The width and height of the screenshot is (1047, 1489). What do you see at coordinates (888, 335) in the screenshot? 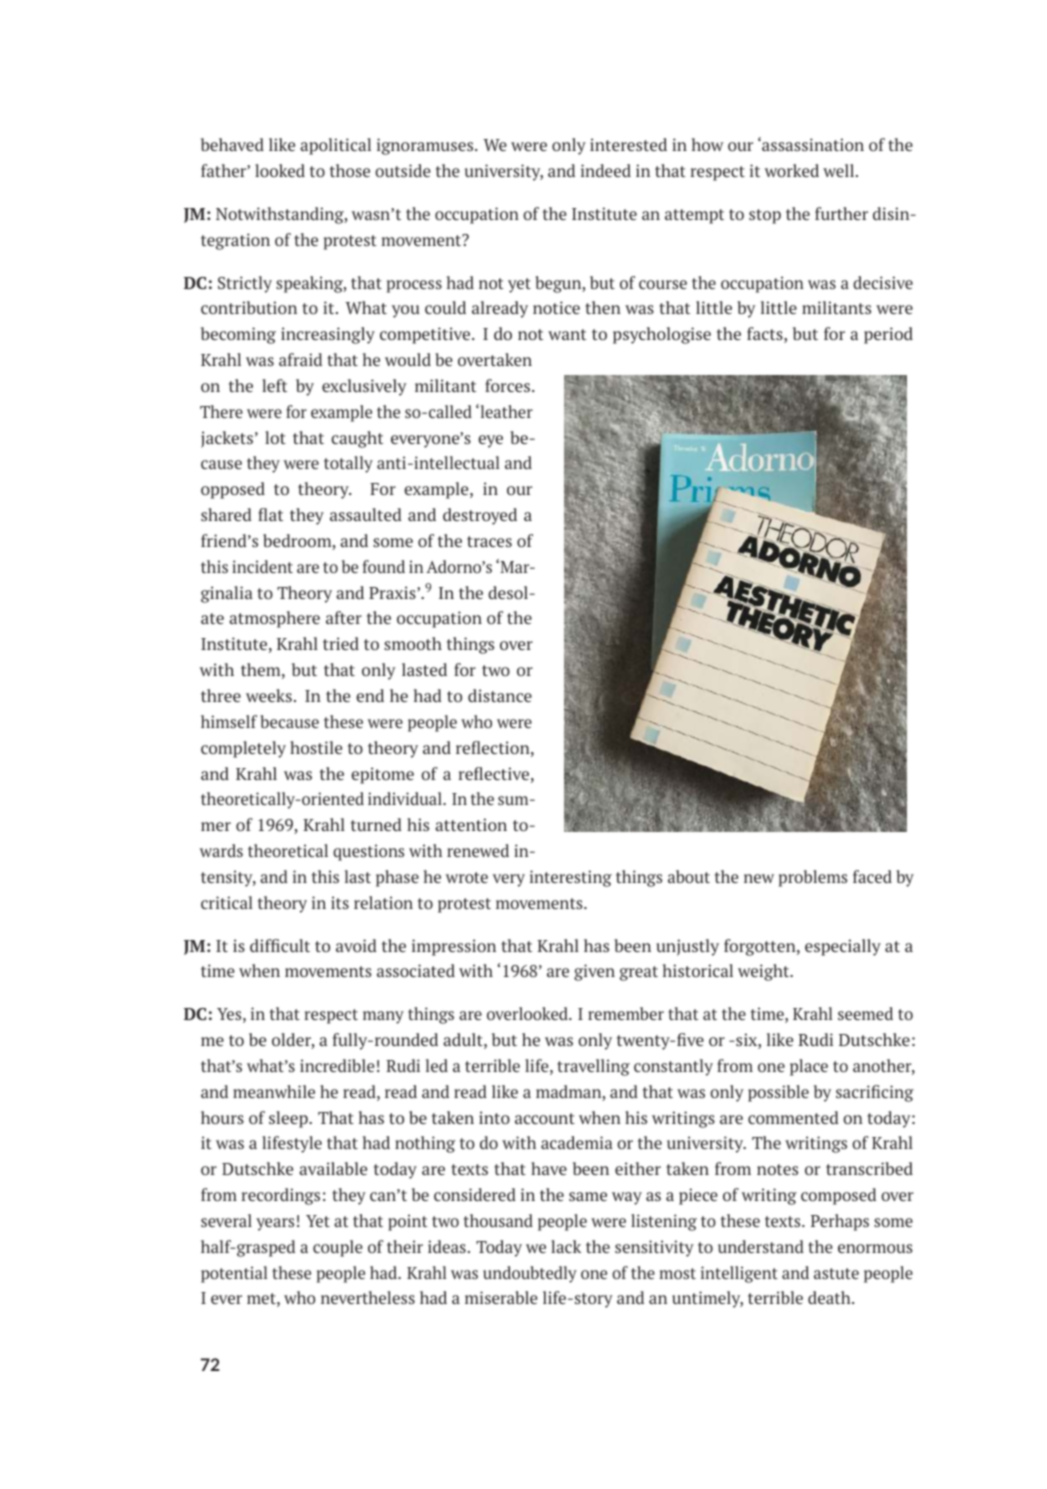
I see `period` at bounding box center [888, 335].
